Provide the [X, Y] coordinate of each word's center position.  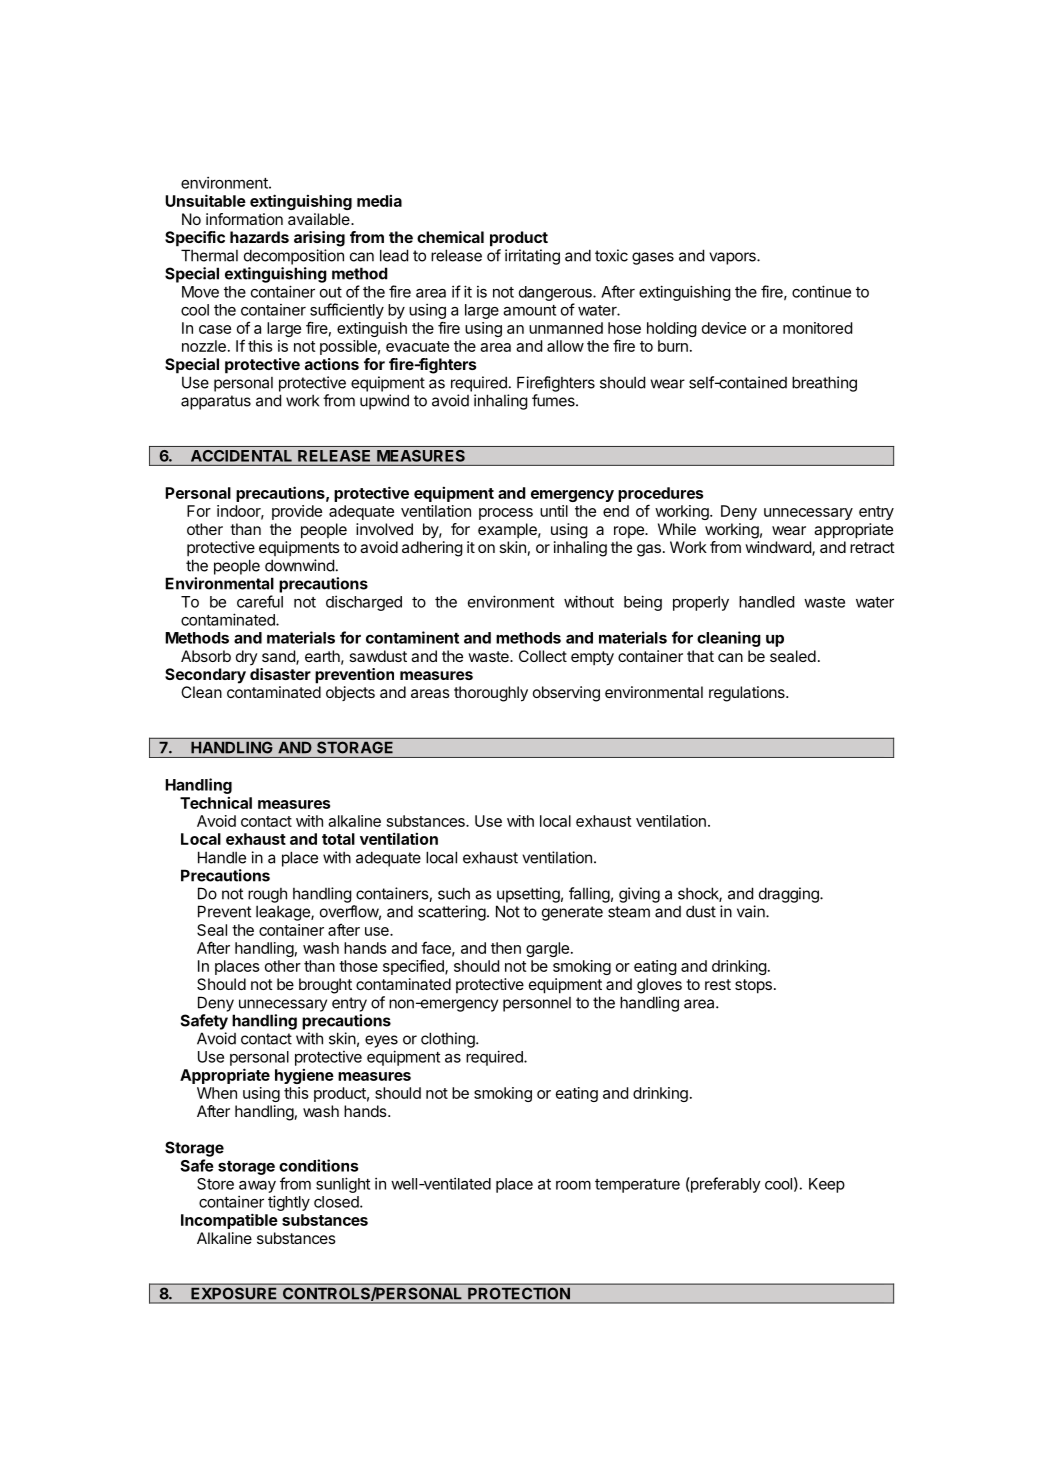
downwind [299, 565]
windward [779, 548]
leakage [284, 913]
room [573, 1185]
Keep [827, 1185]
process [506, 514]
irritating [532, 257]
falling [589, 895]
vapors [733, 258]
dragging [790, 895]
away [257, 1187]
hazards [259, 237]
